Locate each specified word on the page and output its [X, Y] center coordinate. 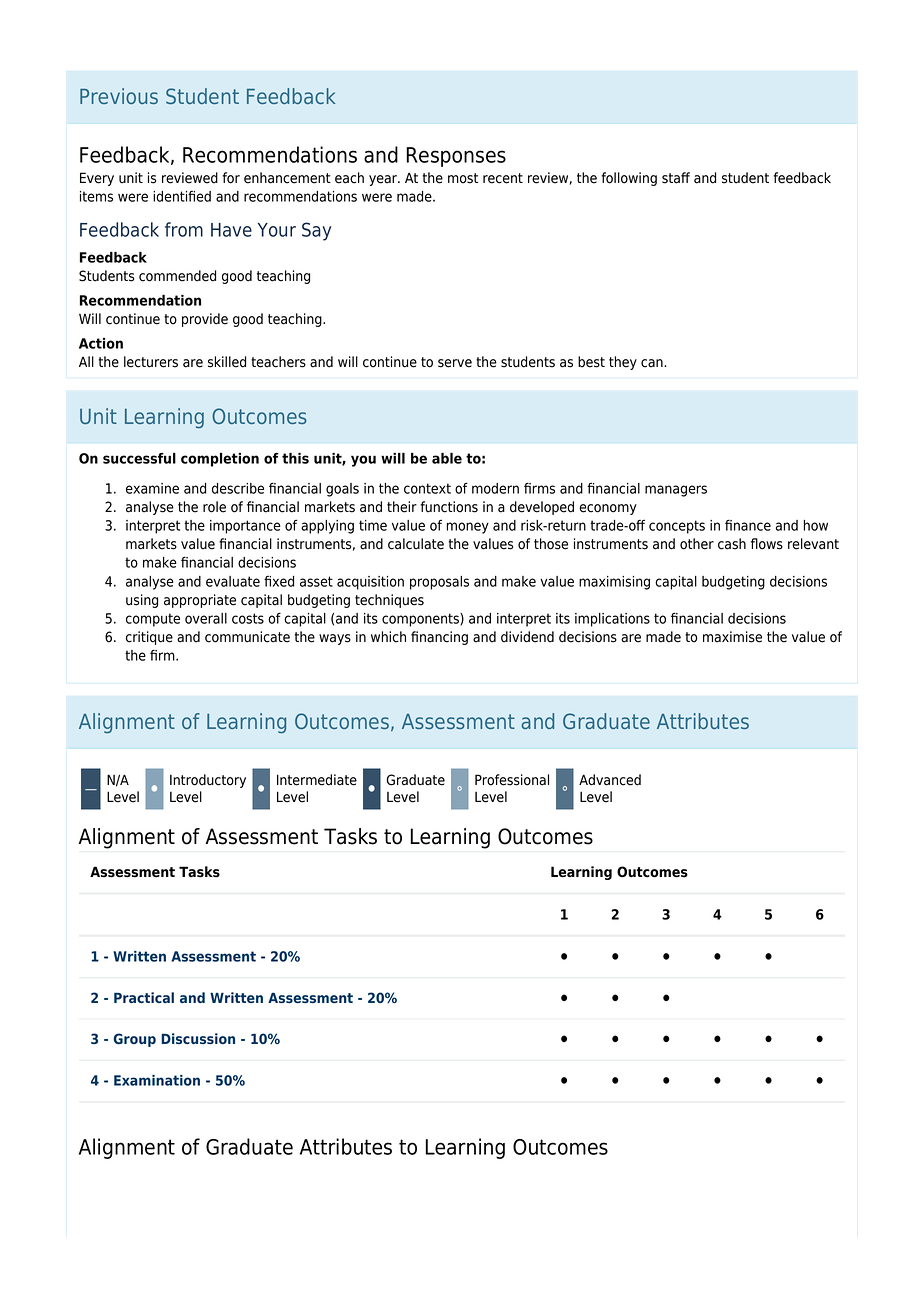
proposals [439, 583]
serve [455, 363]
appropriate [200, 601]
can [653, 363]
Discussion [198, 1038]
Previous [119, 96]
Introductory [208, 781]
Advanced [610, 780]
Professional [512, 780]
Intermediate [317, 780]
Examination [157, 1080]
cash [732, 544]
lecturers [151, 362]
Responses [456, 157]
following [629, 179]
